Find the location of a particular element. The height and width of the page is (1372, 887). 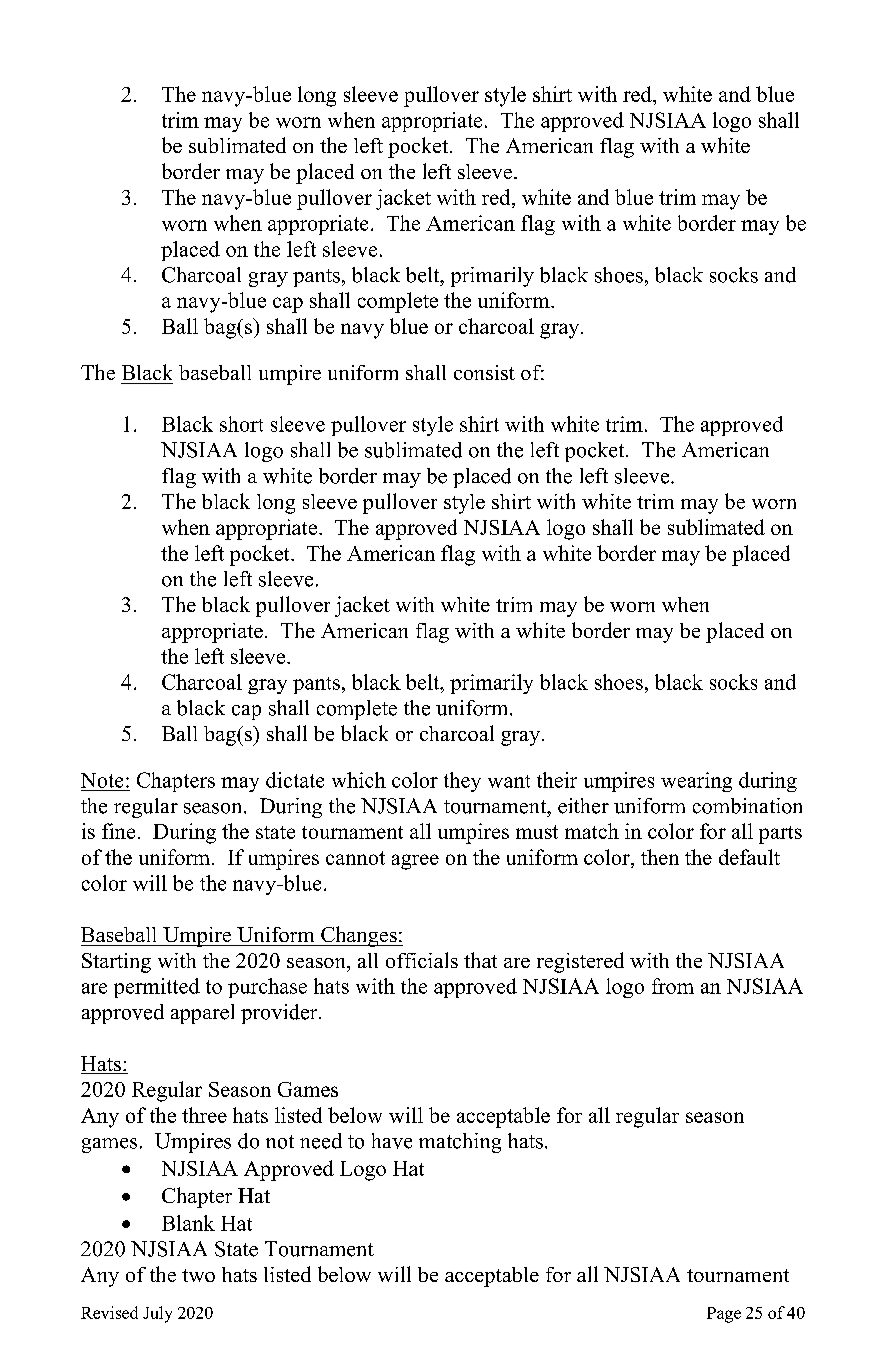

two is located at coordinates (198, 1275).
